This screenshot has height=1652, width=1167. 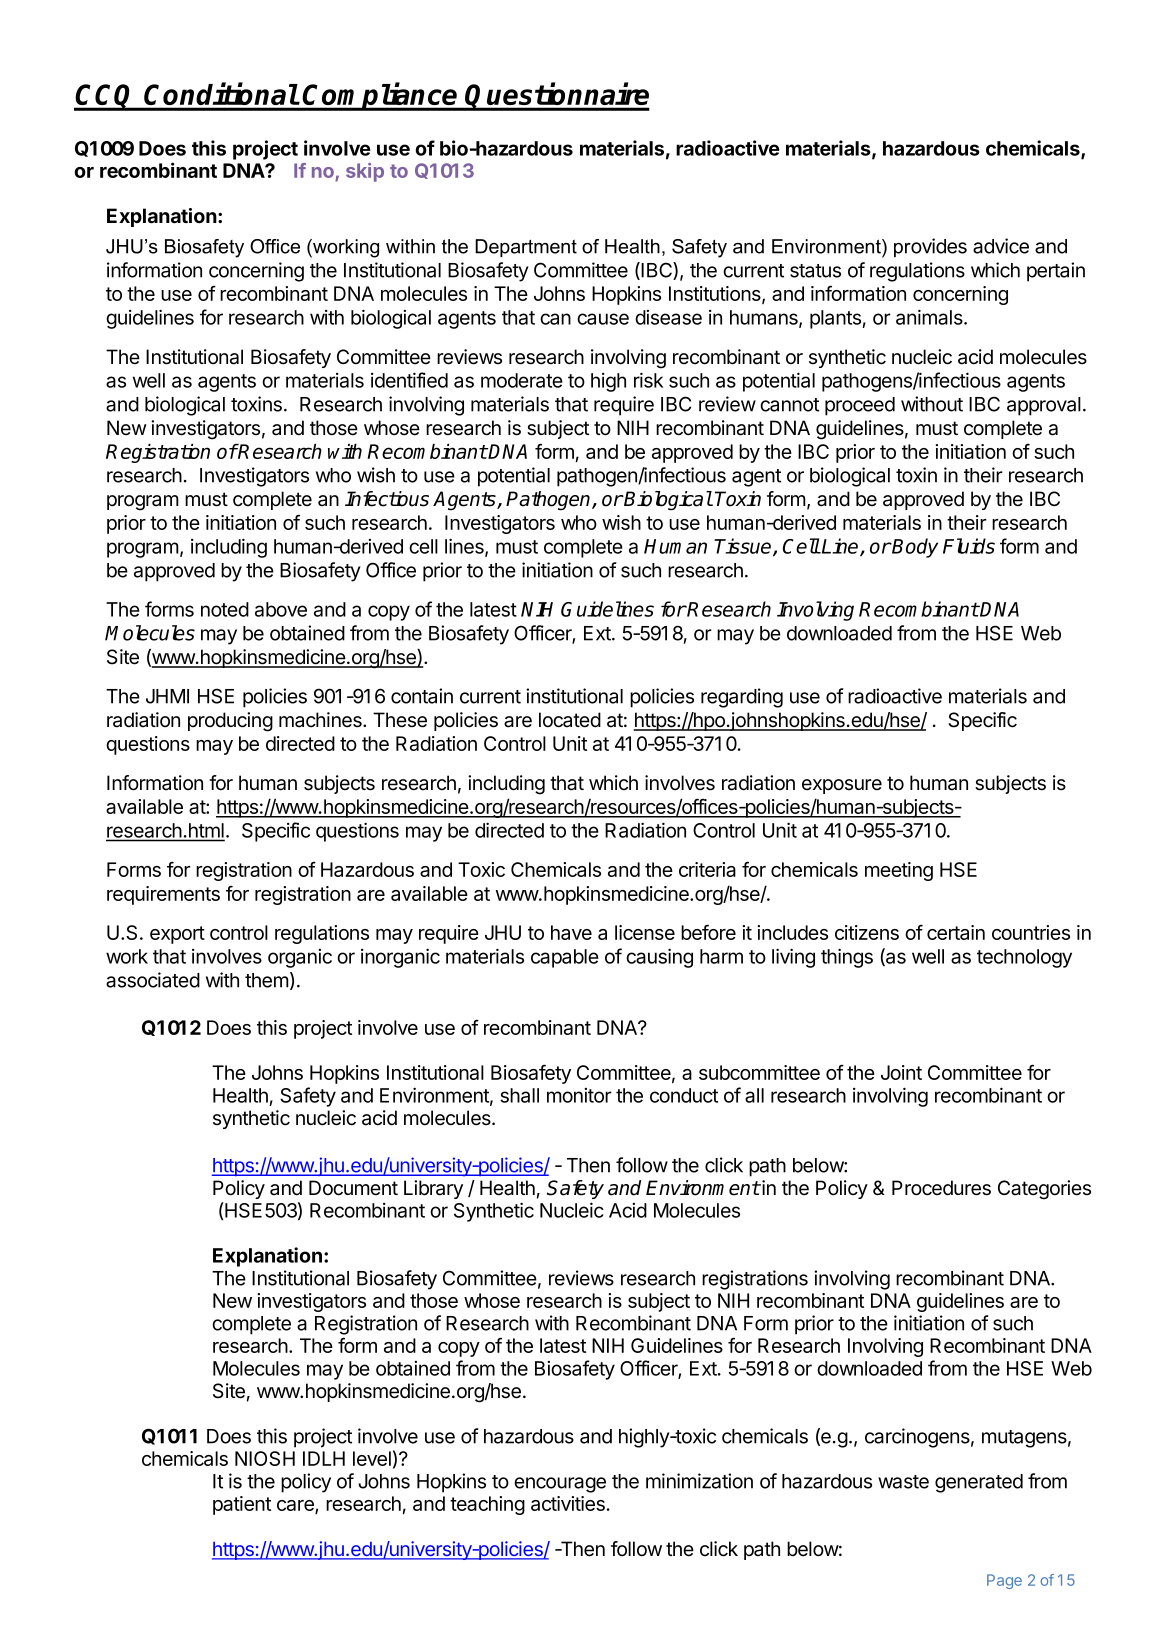 I want to click on provides, so click(x=930, y=247).
